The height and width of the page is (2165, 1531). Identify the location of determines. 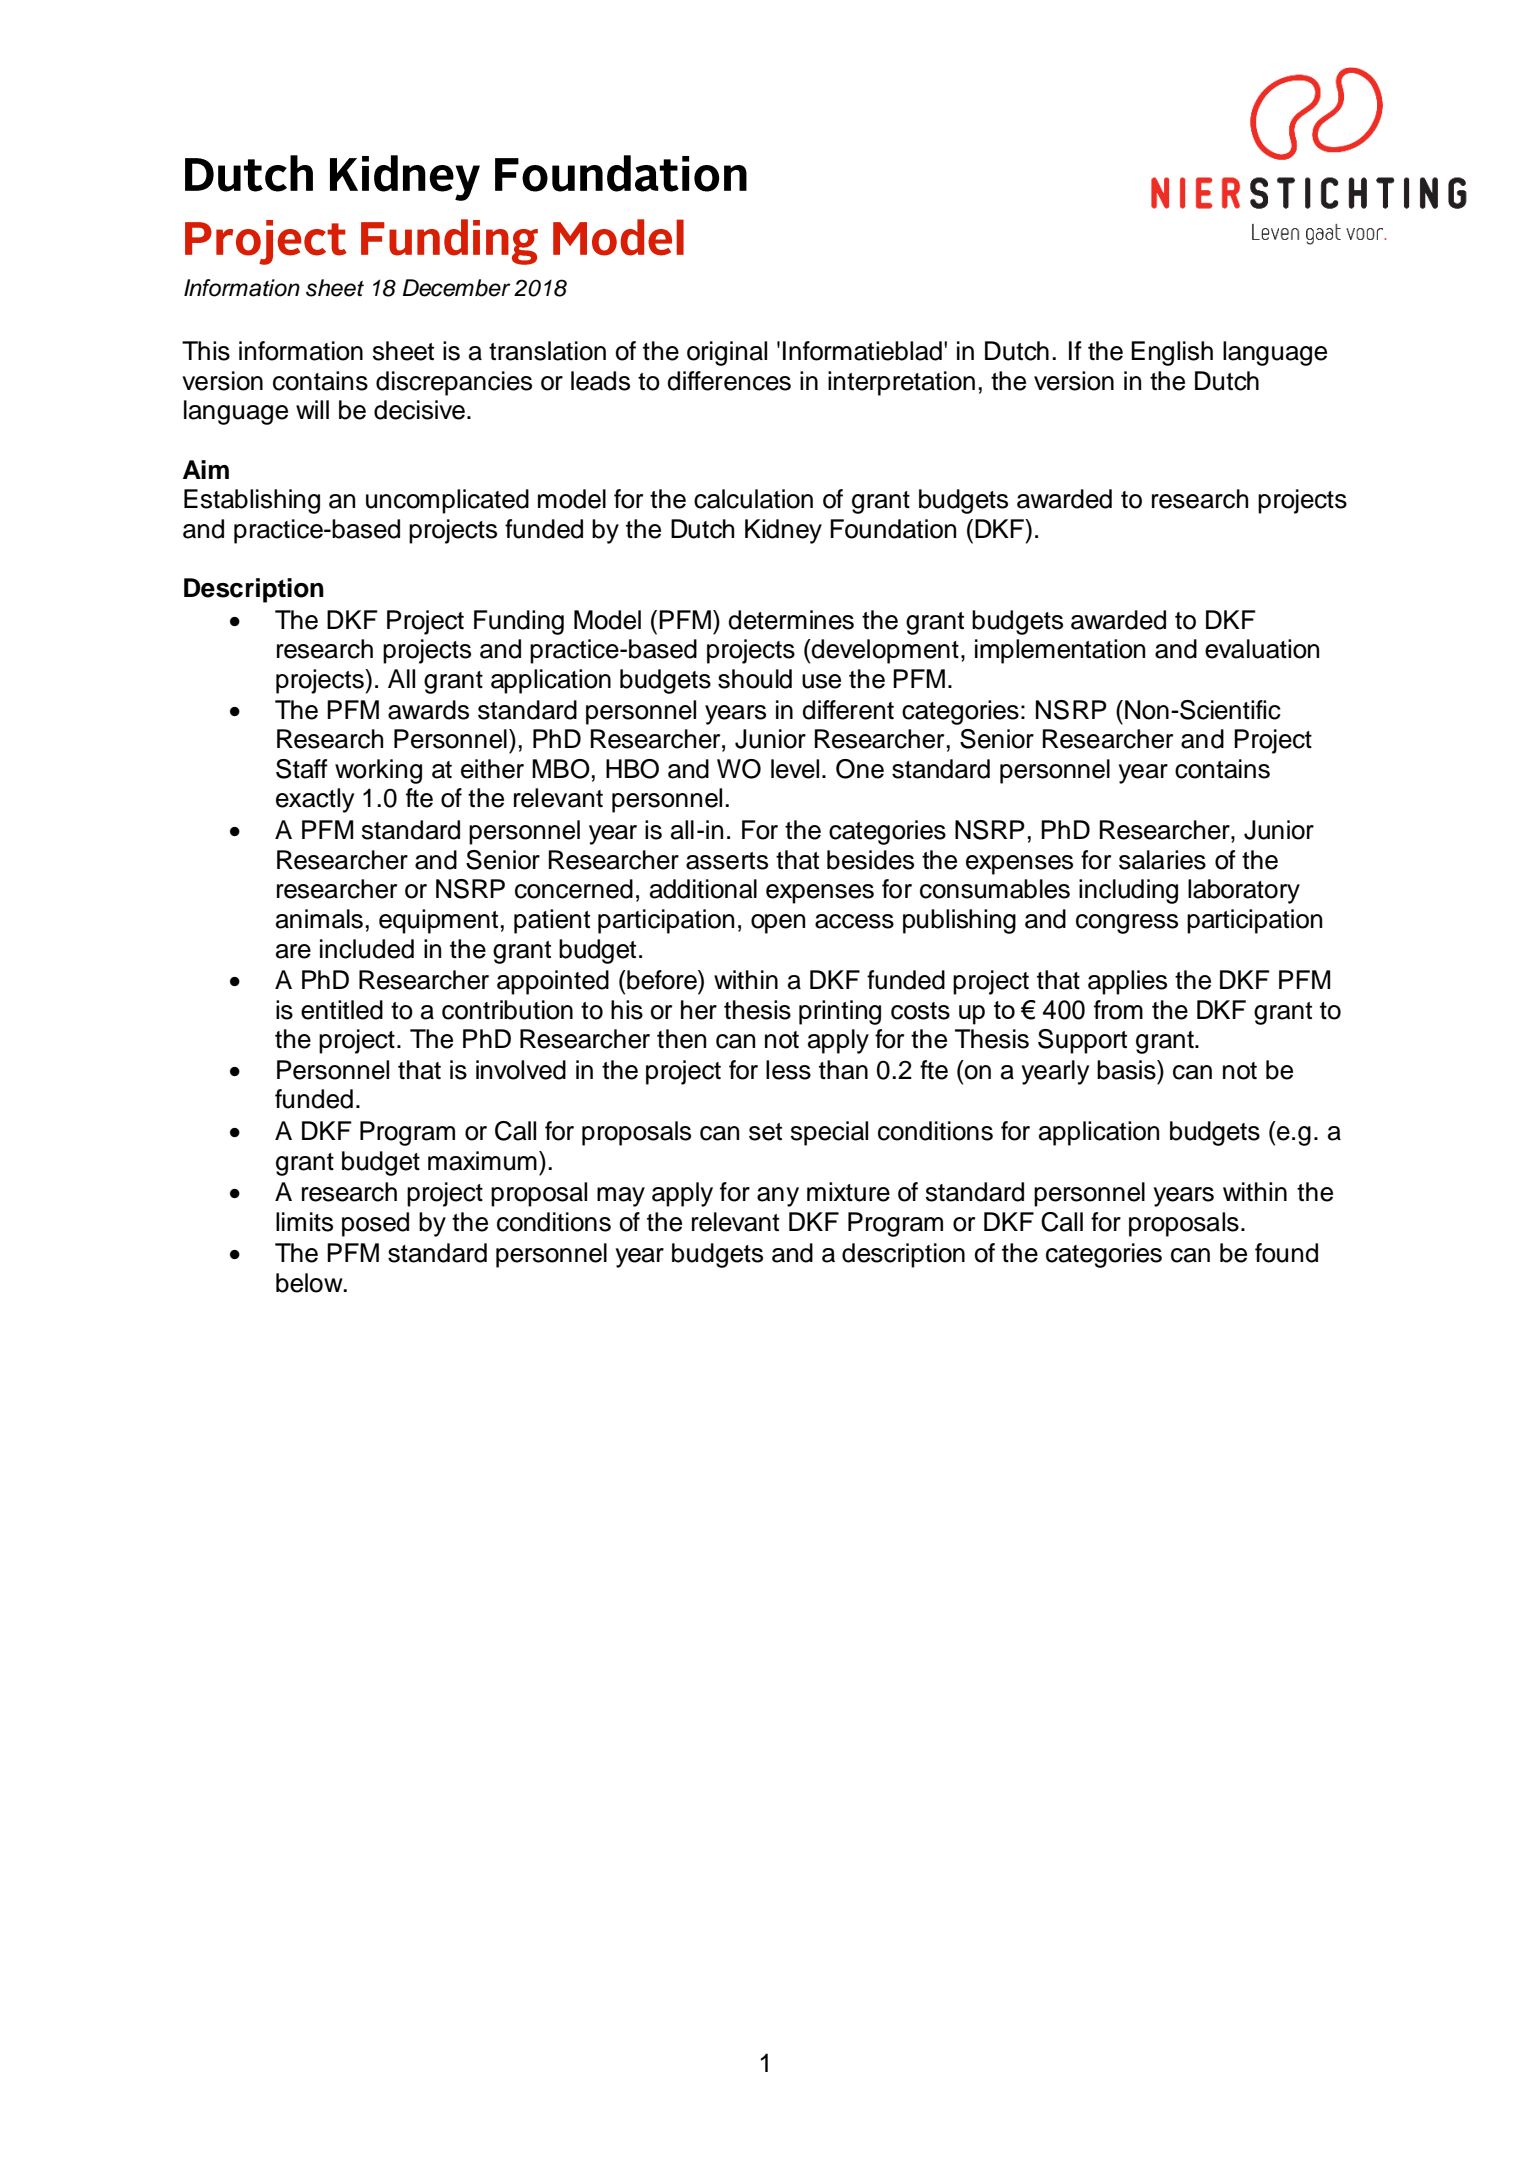
(791, 620).
